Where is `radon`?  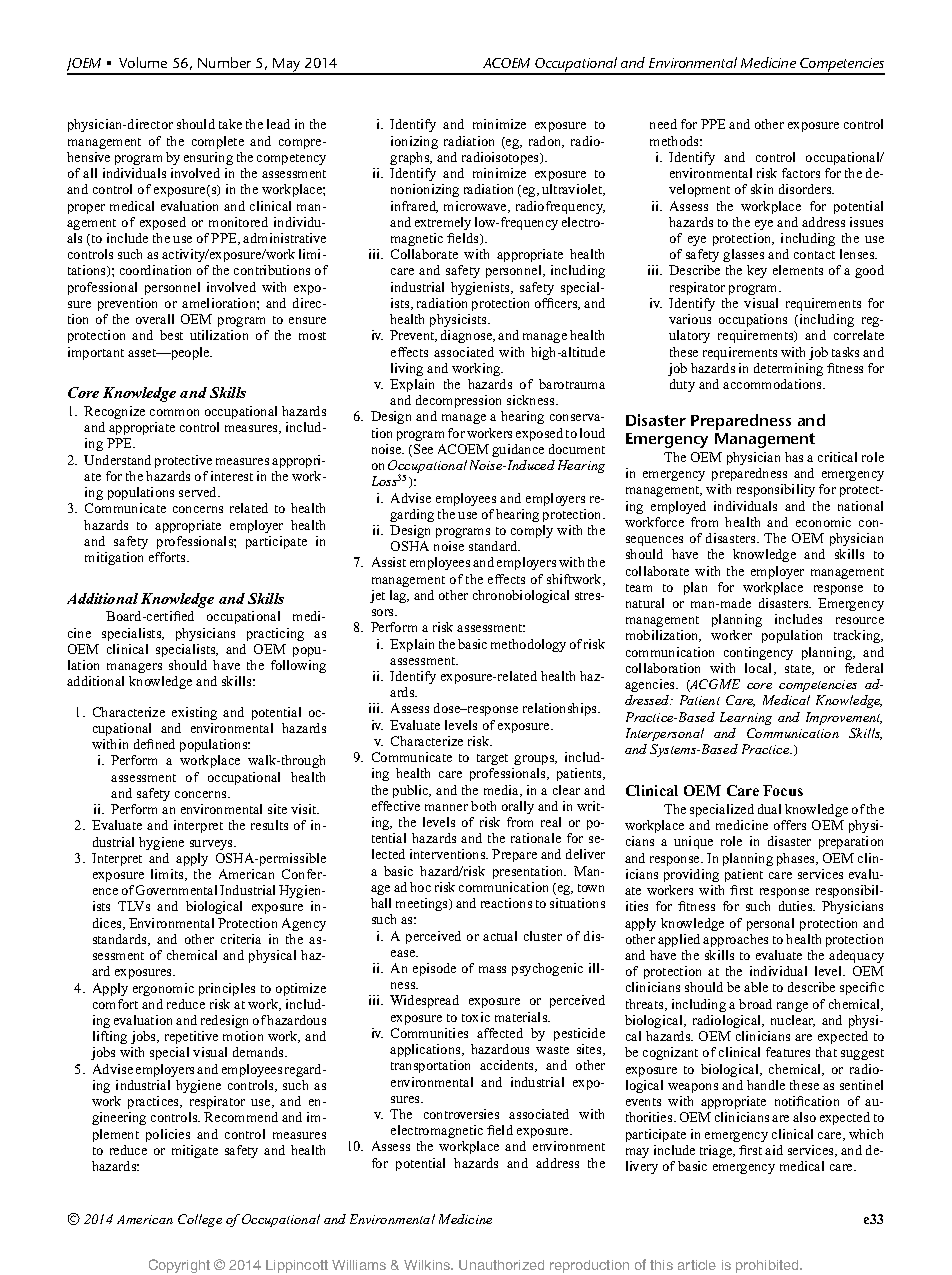 radon is located at coordinates (546, 142).
